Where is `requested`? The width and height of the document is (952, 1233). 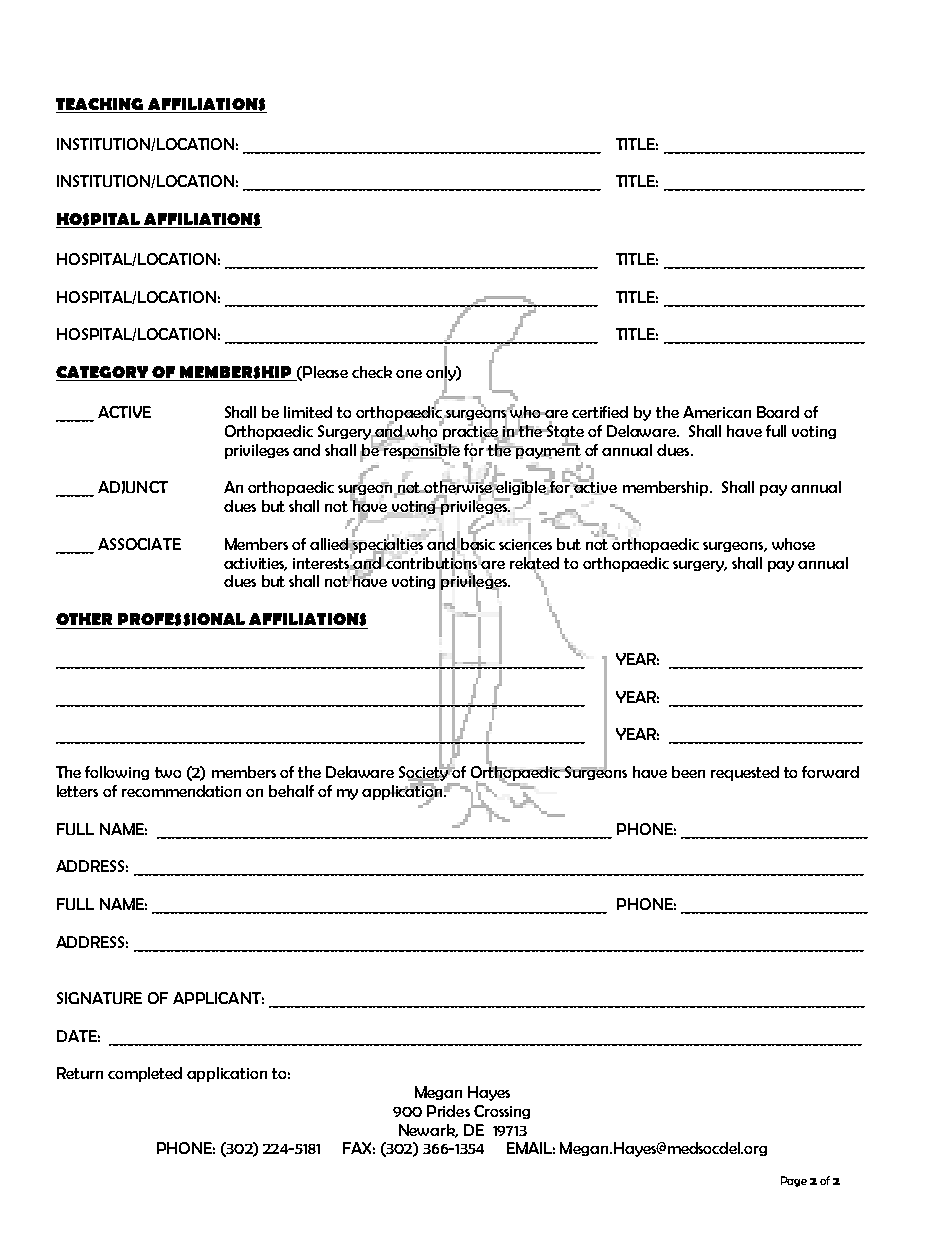 requested is located at coordinates (745, 773).
